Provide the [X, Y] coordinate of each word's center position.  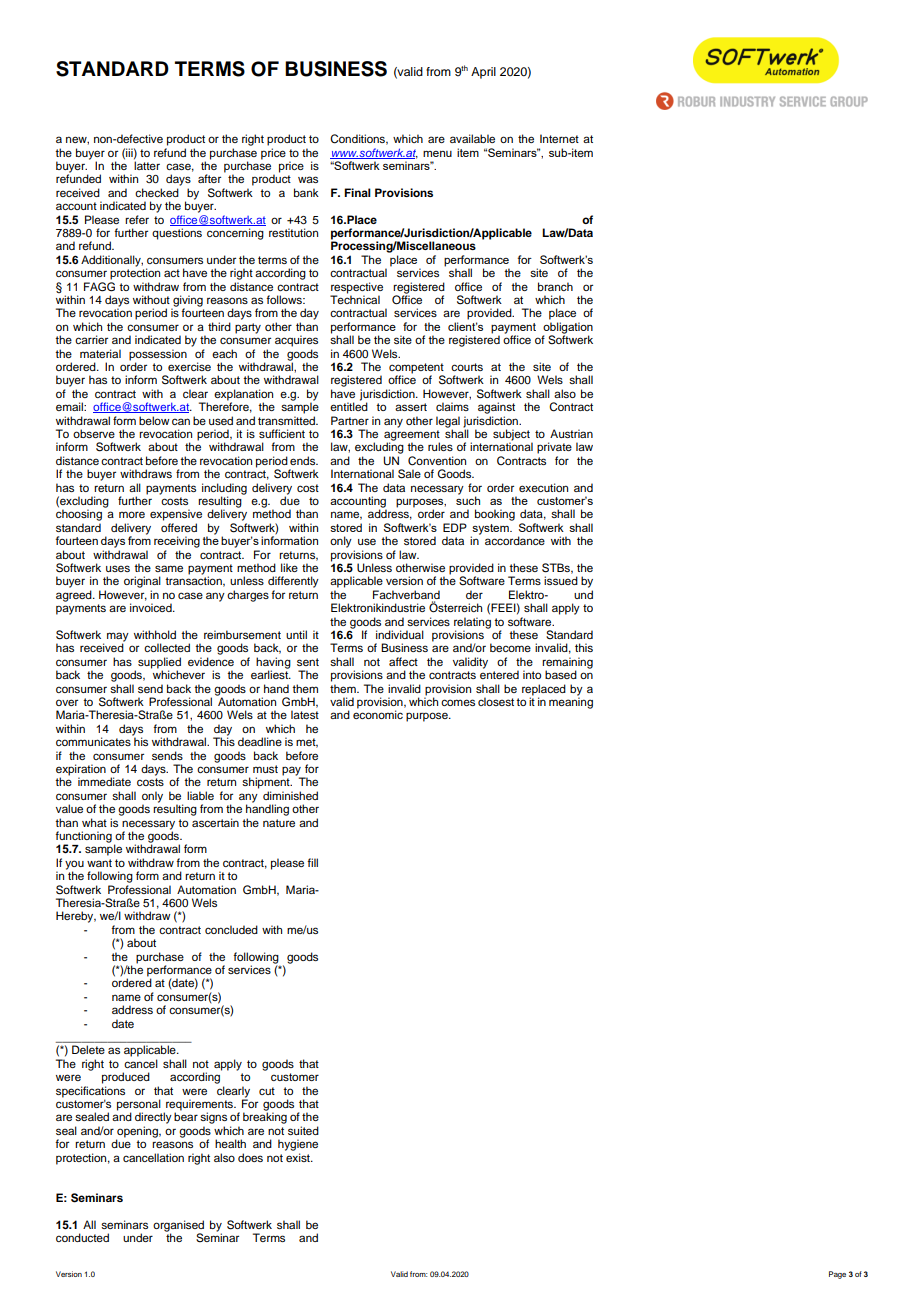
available [472, 138]
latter [147, 164]
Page [837, 1275]
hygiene [298, 1145]
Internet [559, 138]
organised [178, 1227]
